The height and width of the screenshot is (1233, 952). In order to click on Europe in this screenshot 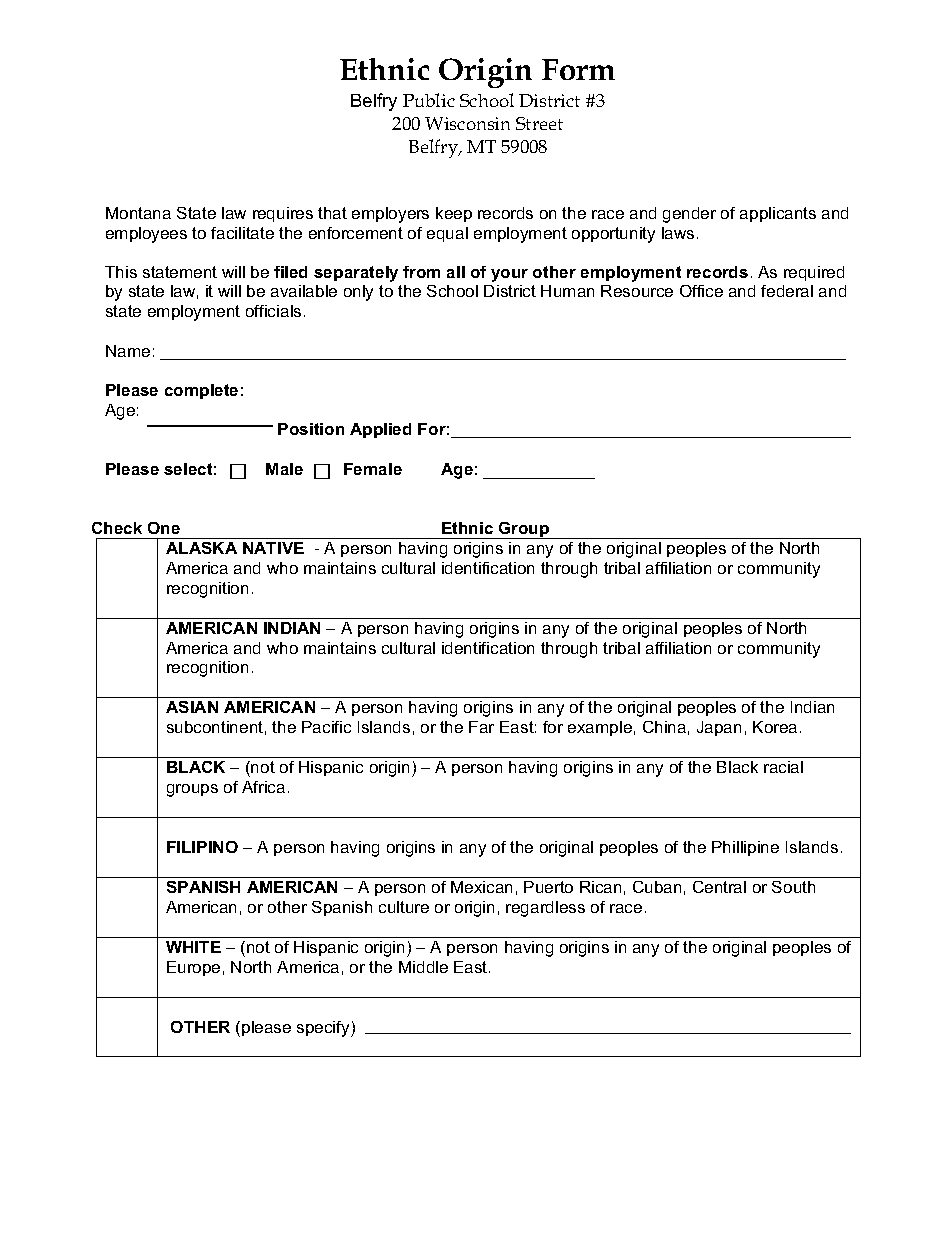, I will do `click(193, 968)`.
